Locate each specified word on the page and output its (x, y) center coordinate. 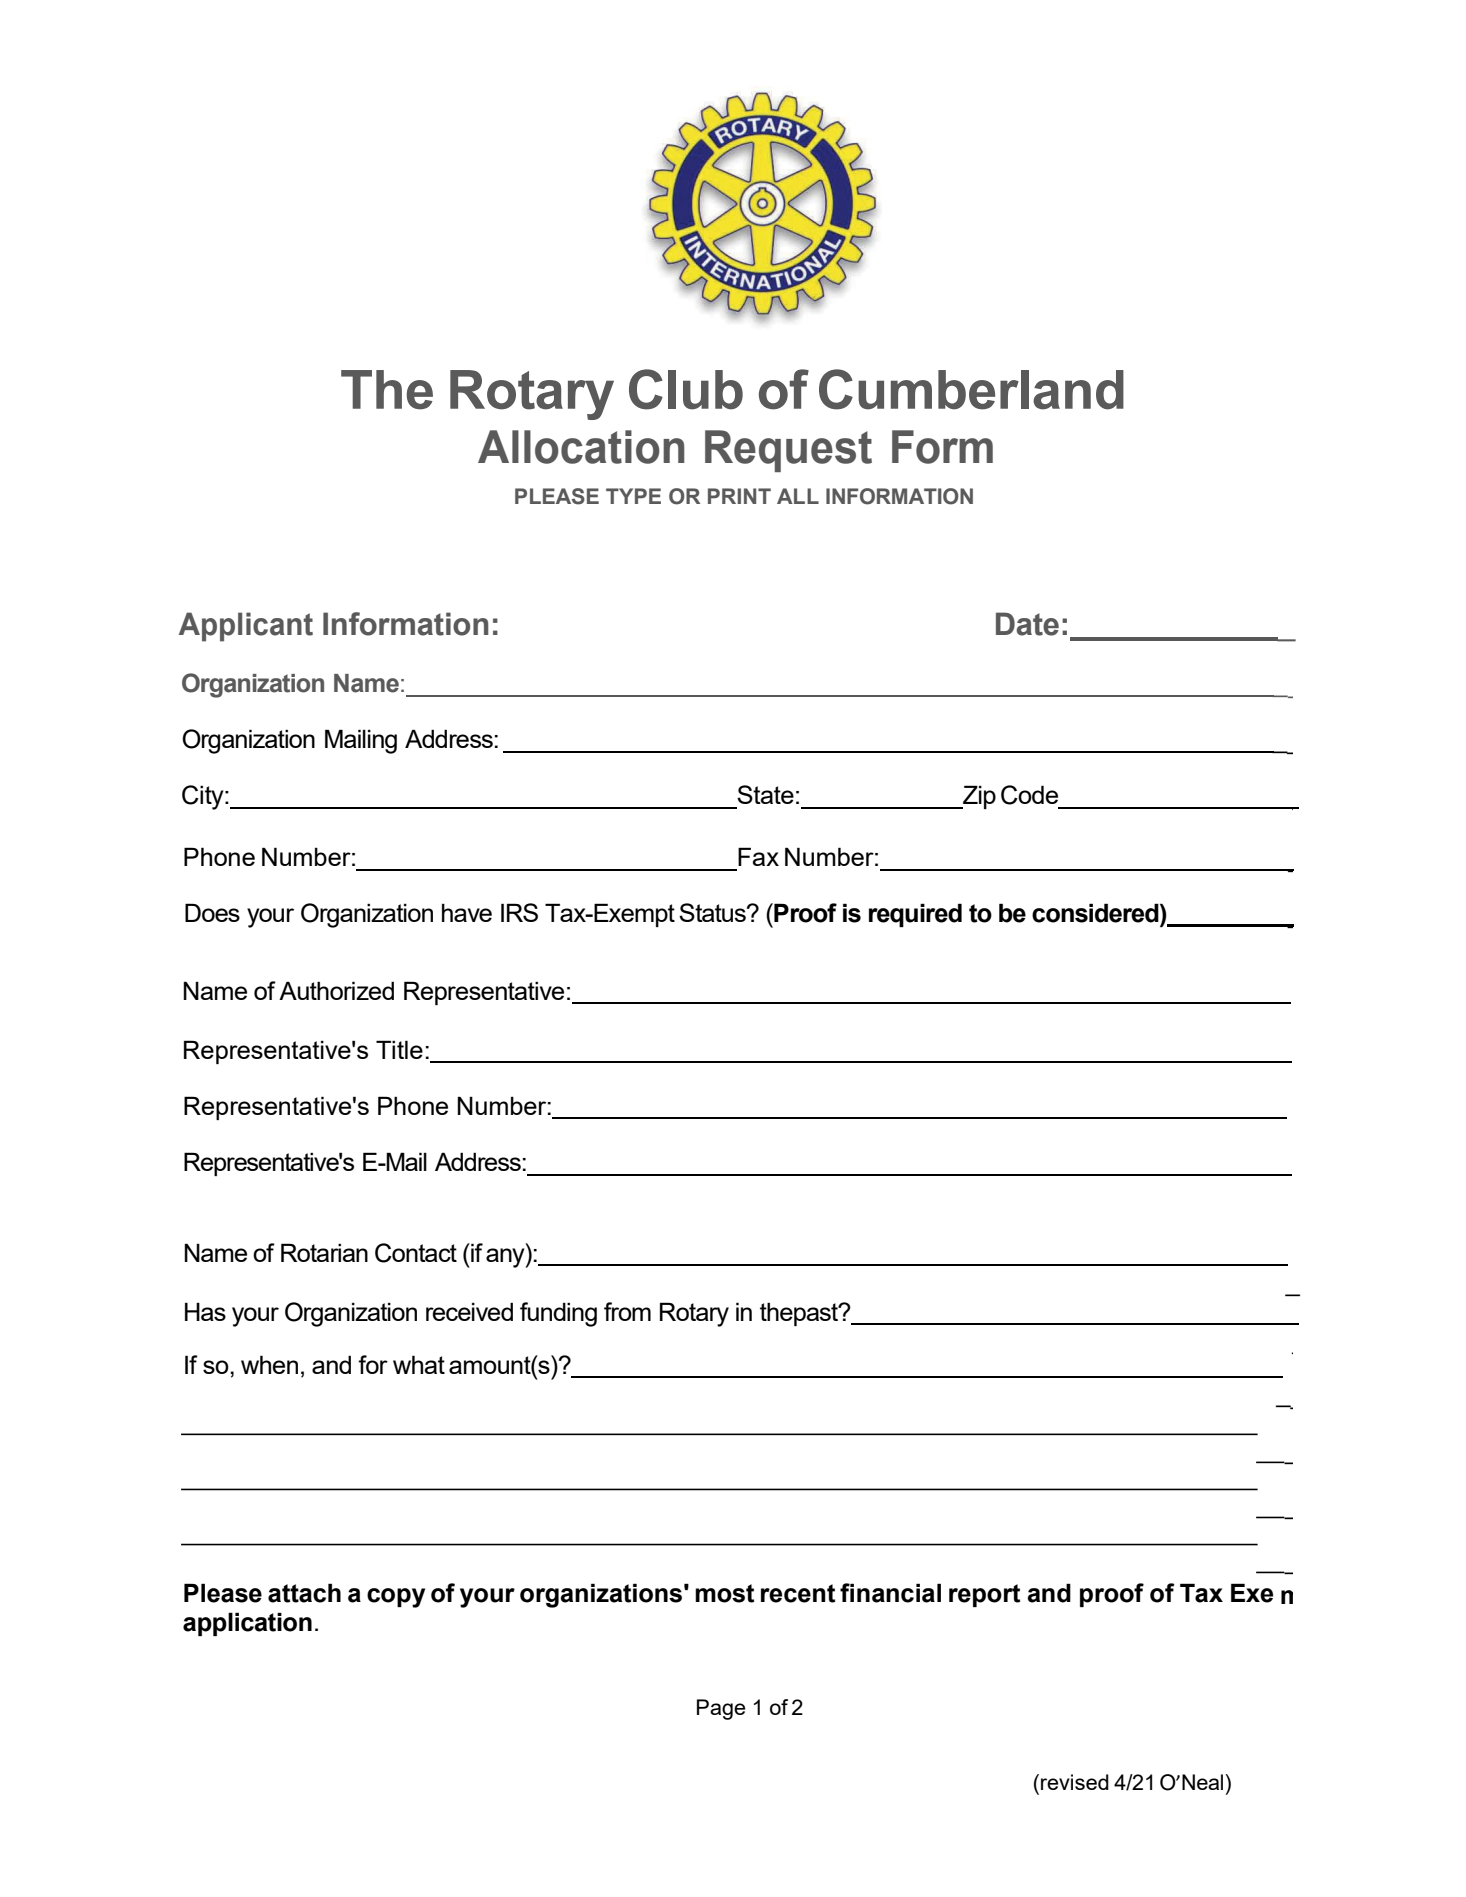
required (915, 915)
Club (686, 389)
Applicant (246, 627)
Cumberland (971, 389)
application (247, 1624)
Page (721, 1709)
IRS (519, 912)
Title (399, 1049)
